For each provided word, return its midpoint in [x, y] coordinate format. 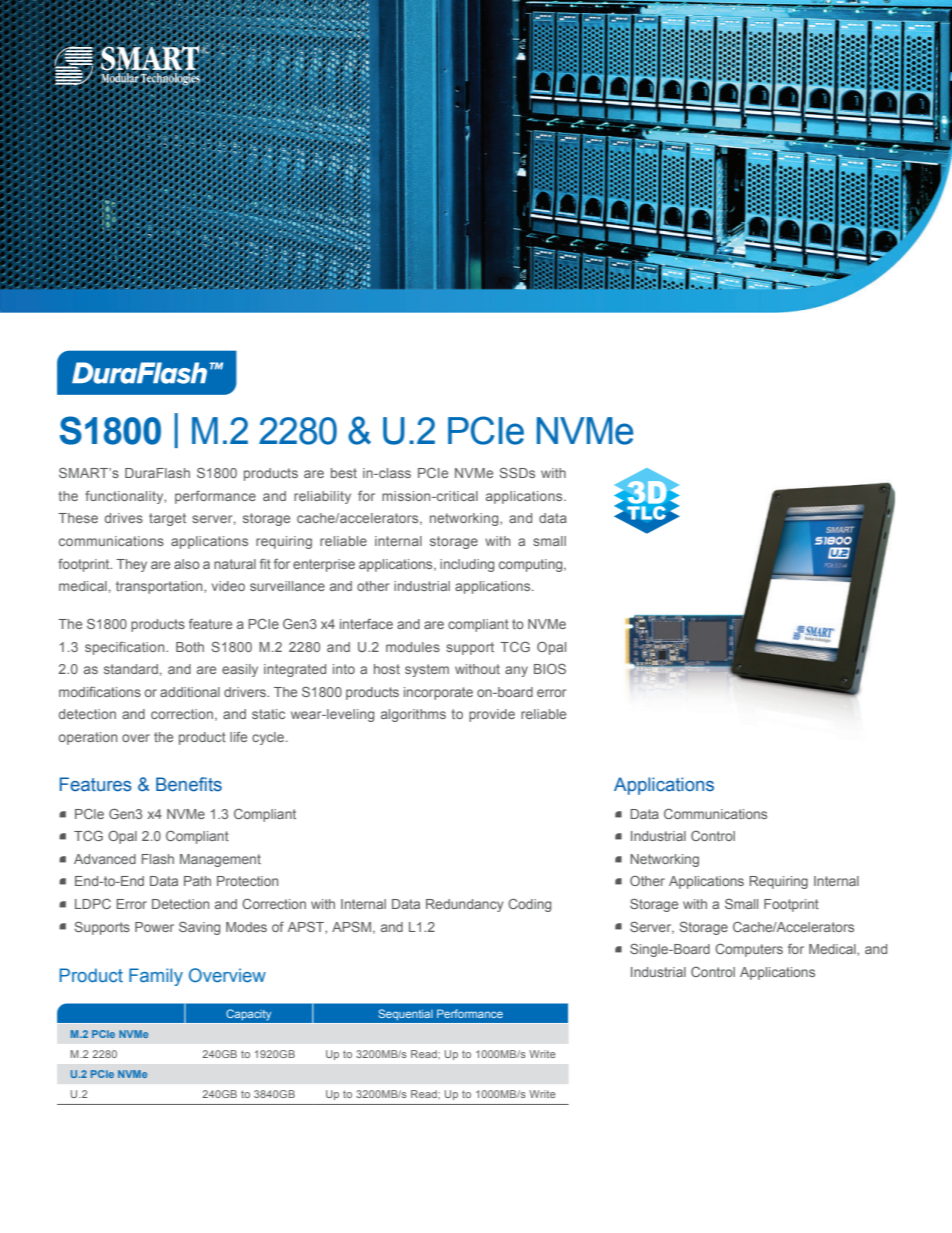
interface [366, 624]
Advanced [105, 859]
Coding [529, 905]
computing [532, 565]
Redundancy [465, 905]
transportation [160, 587]
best [344, 473]
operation [88, 738]
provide [492, 715]
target [167, 519]
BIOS [550, 668]
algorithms [413, 715]
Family [156, 977]
